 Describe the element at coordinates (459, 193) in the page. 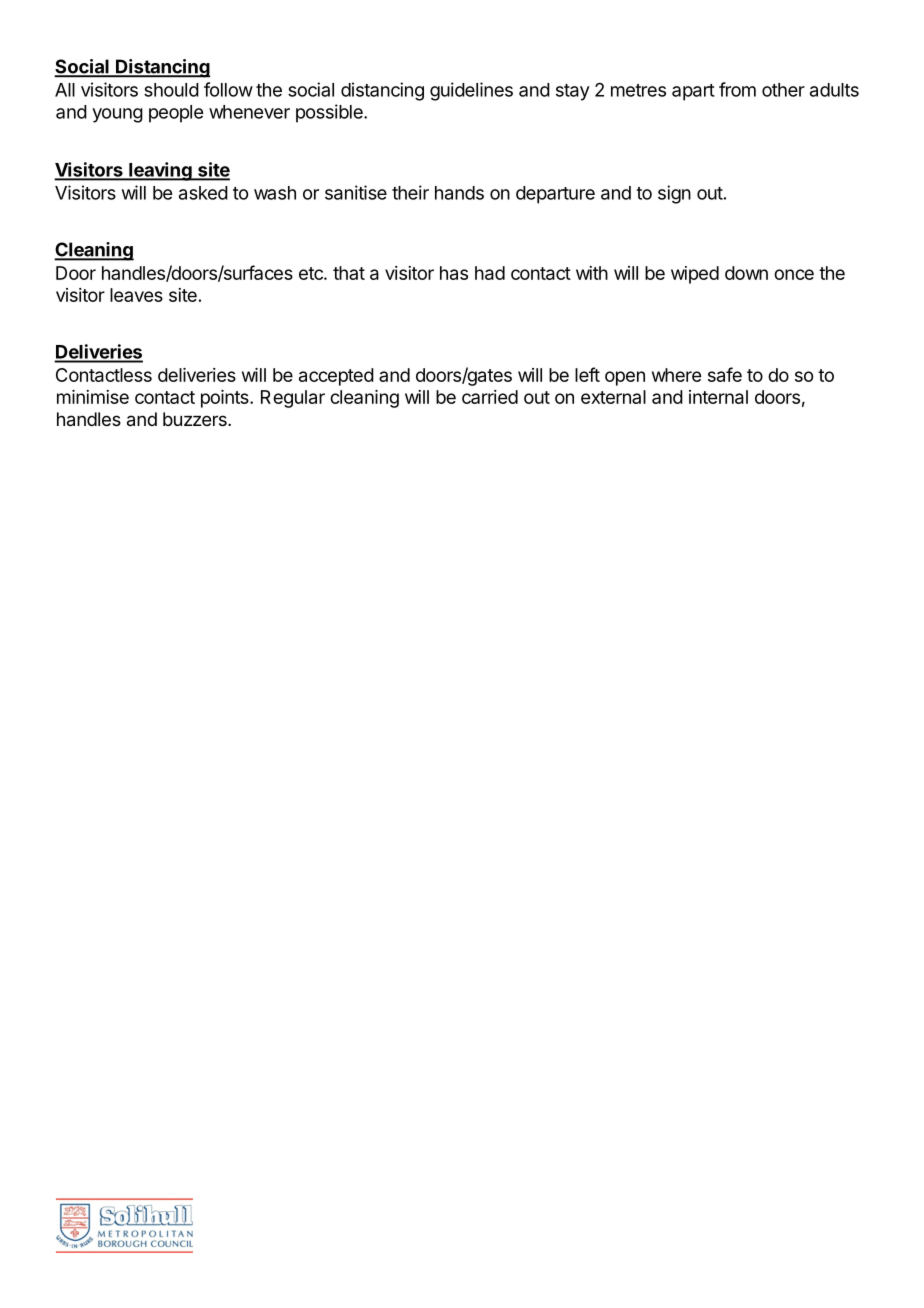

I see `hands` at that location.
